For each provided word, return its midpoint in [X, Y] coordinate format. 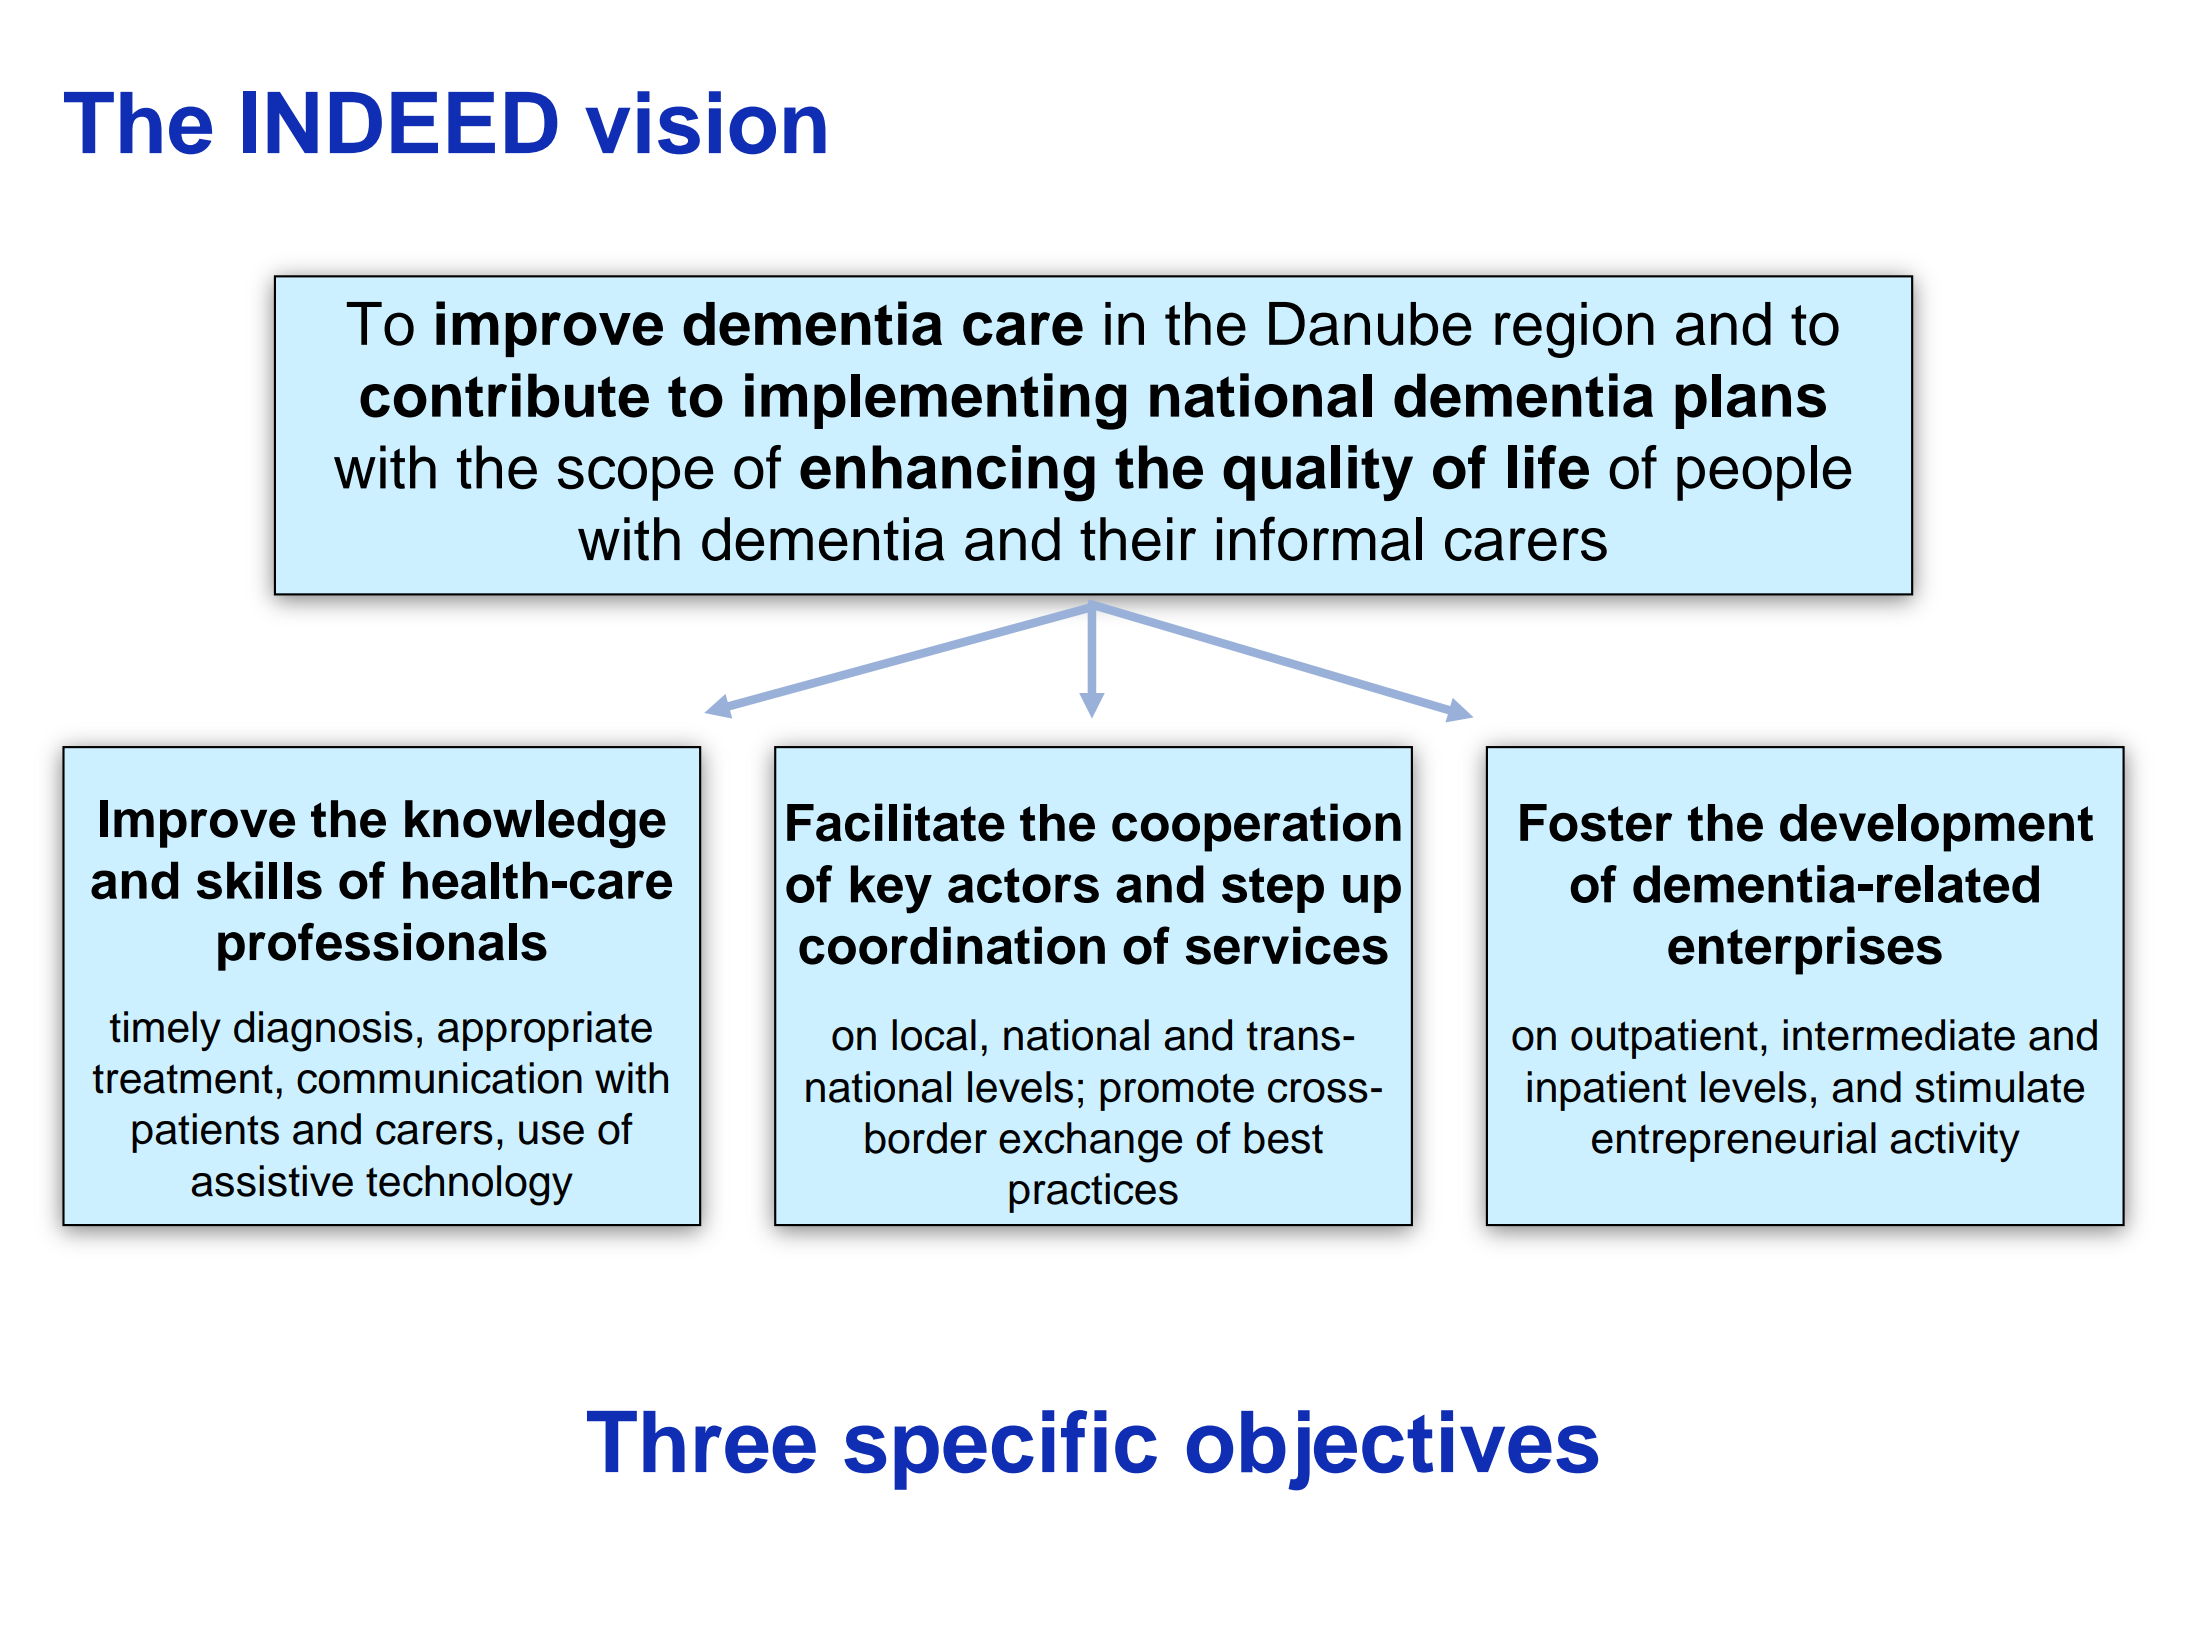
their [1138, 539]
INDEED [400, 122]
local [934, 1035]
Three [701, 1442]
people [1764, 473]
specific [1000, 1450]
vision [705, 123]
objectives [1392, 1450]
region [1574, 330]
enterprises [1805, 950]
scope [636, 478]
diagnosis [323, 1031]
